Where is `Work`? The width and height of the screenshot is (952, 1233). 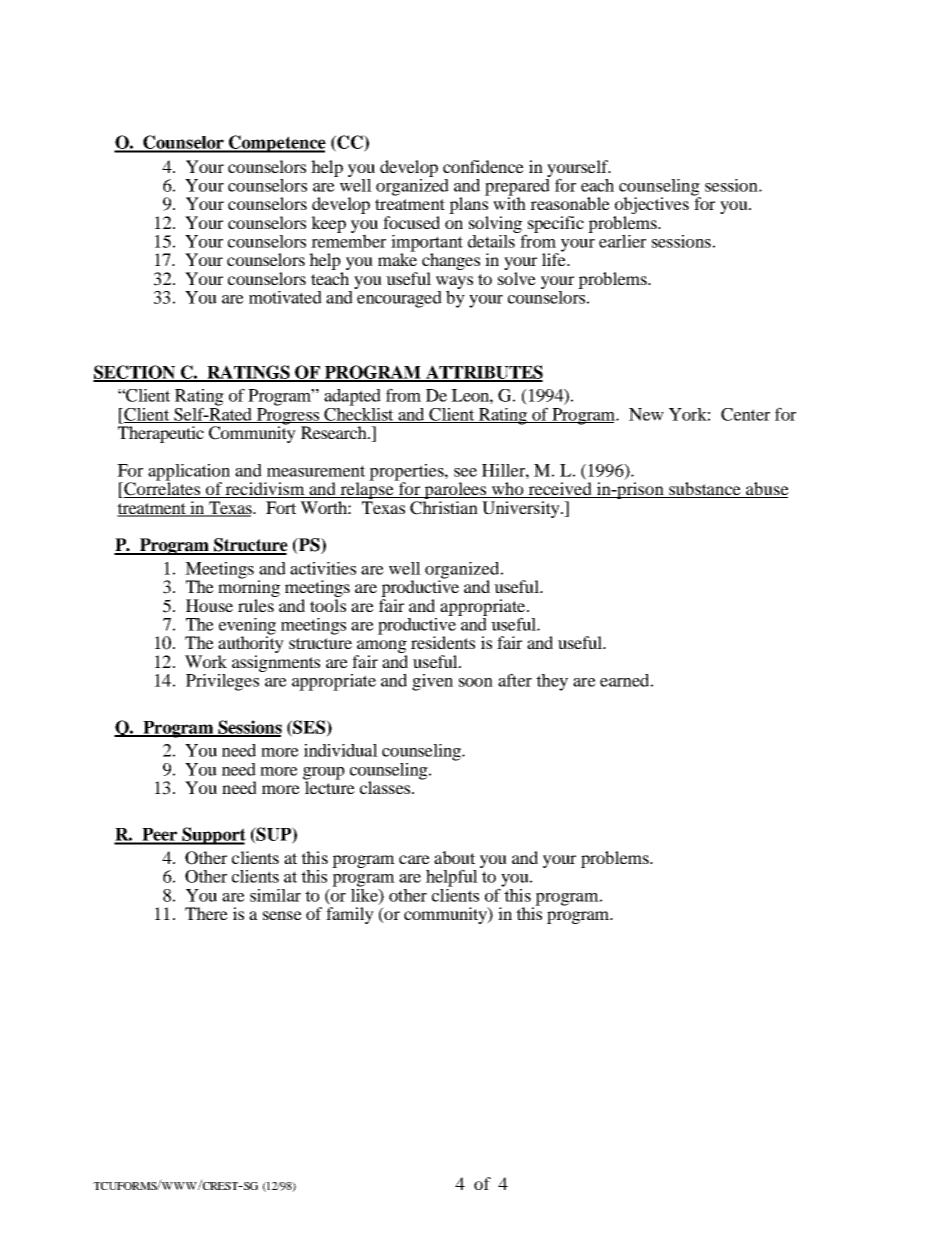 Work is located at coordinates (206, 661).
